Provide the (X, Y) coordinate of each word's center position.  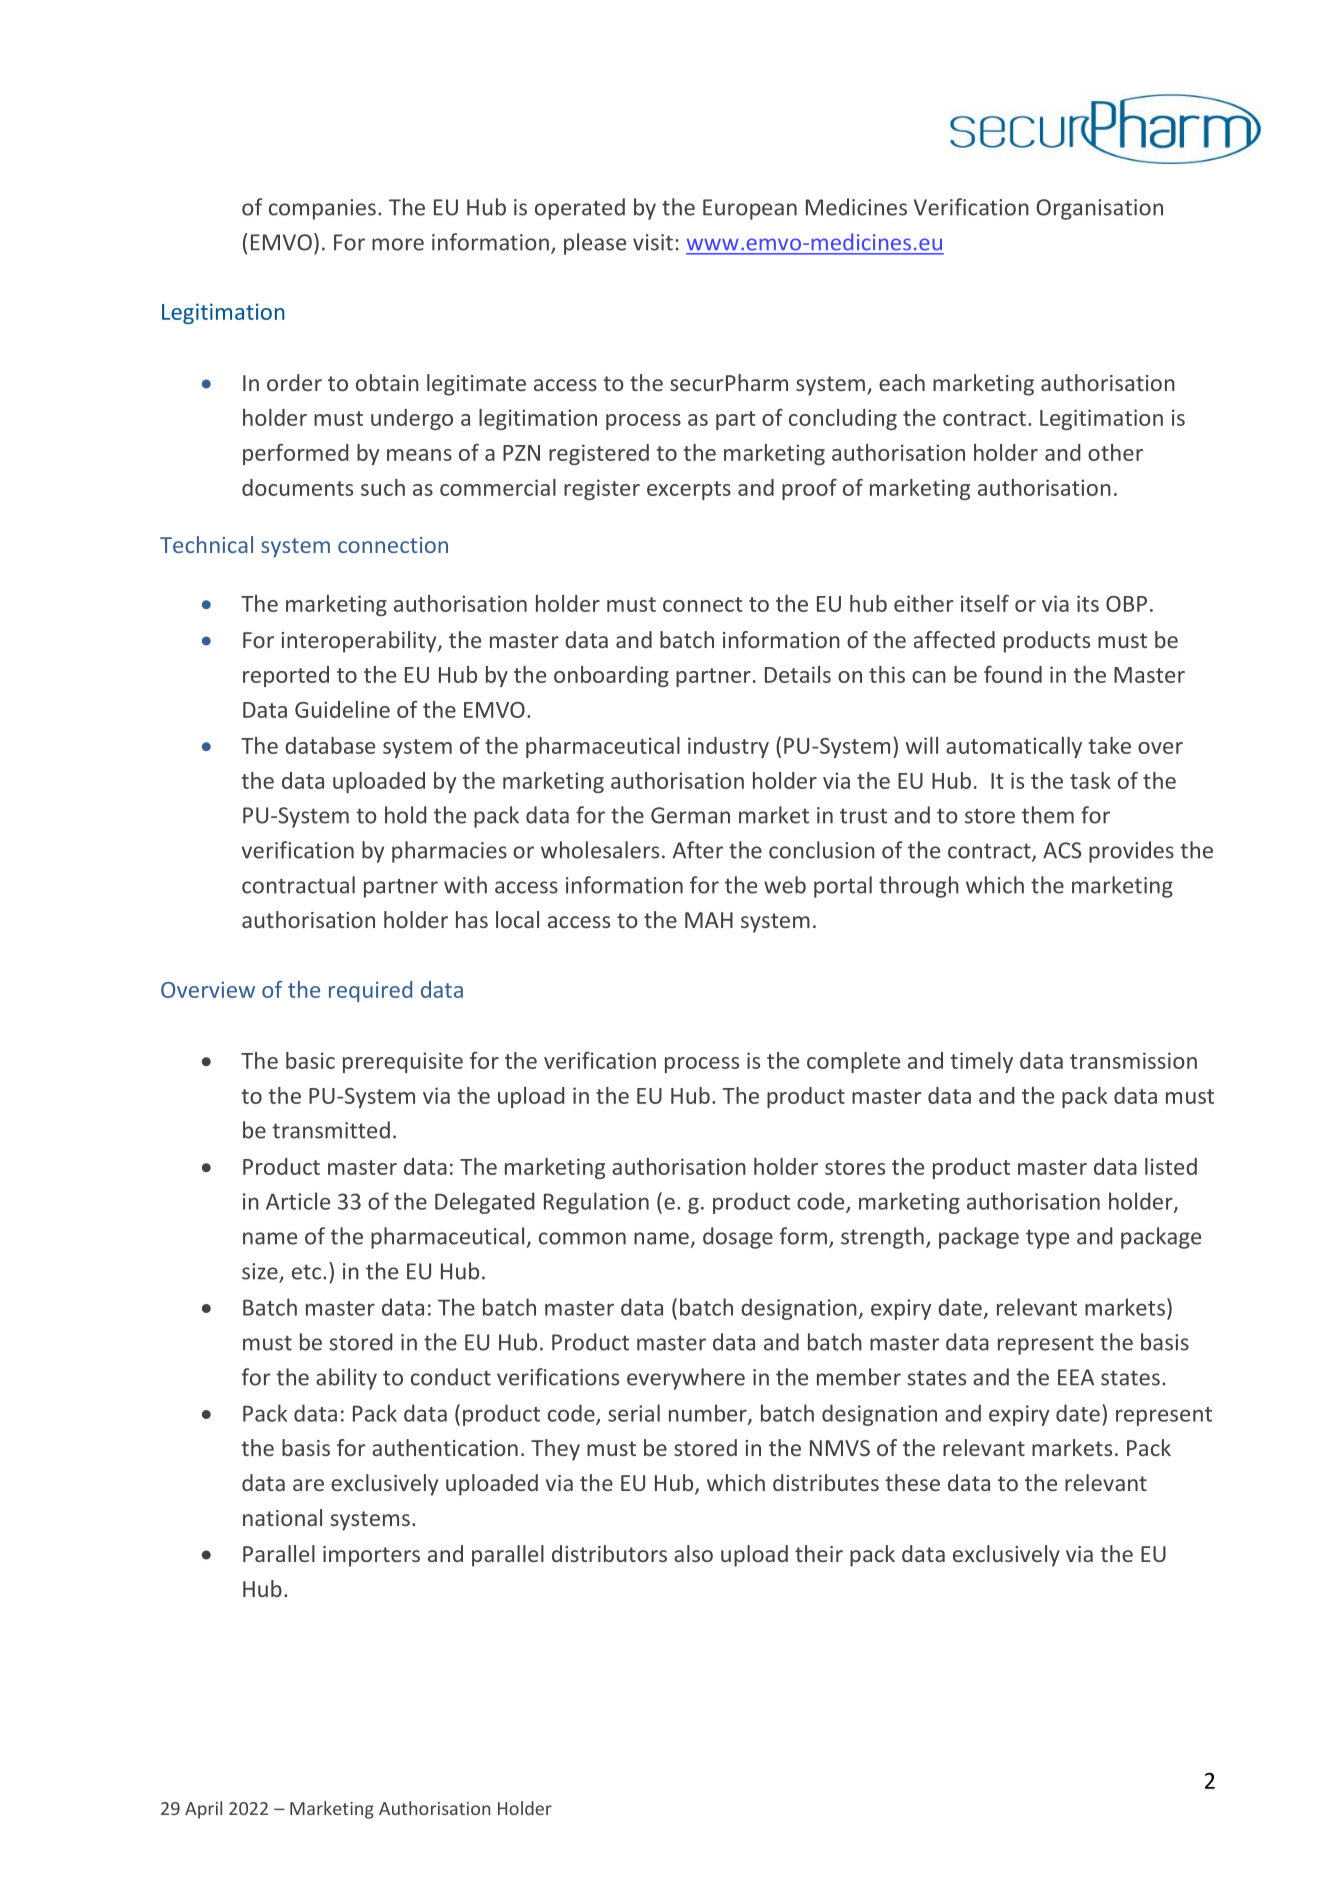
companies (322, 209)
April (203, 1810)
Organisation (1099, 209)
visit (653, 242)
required (370, 991)
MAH (709, 920)
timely (982, 1062)
